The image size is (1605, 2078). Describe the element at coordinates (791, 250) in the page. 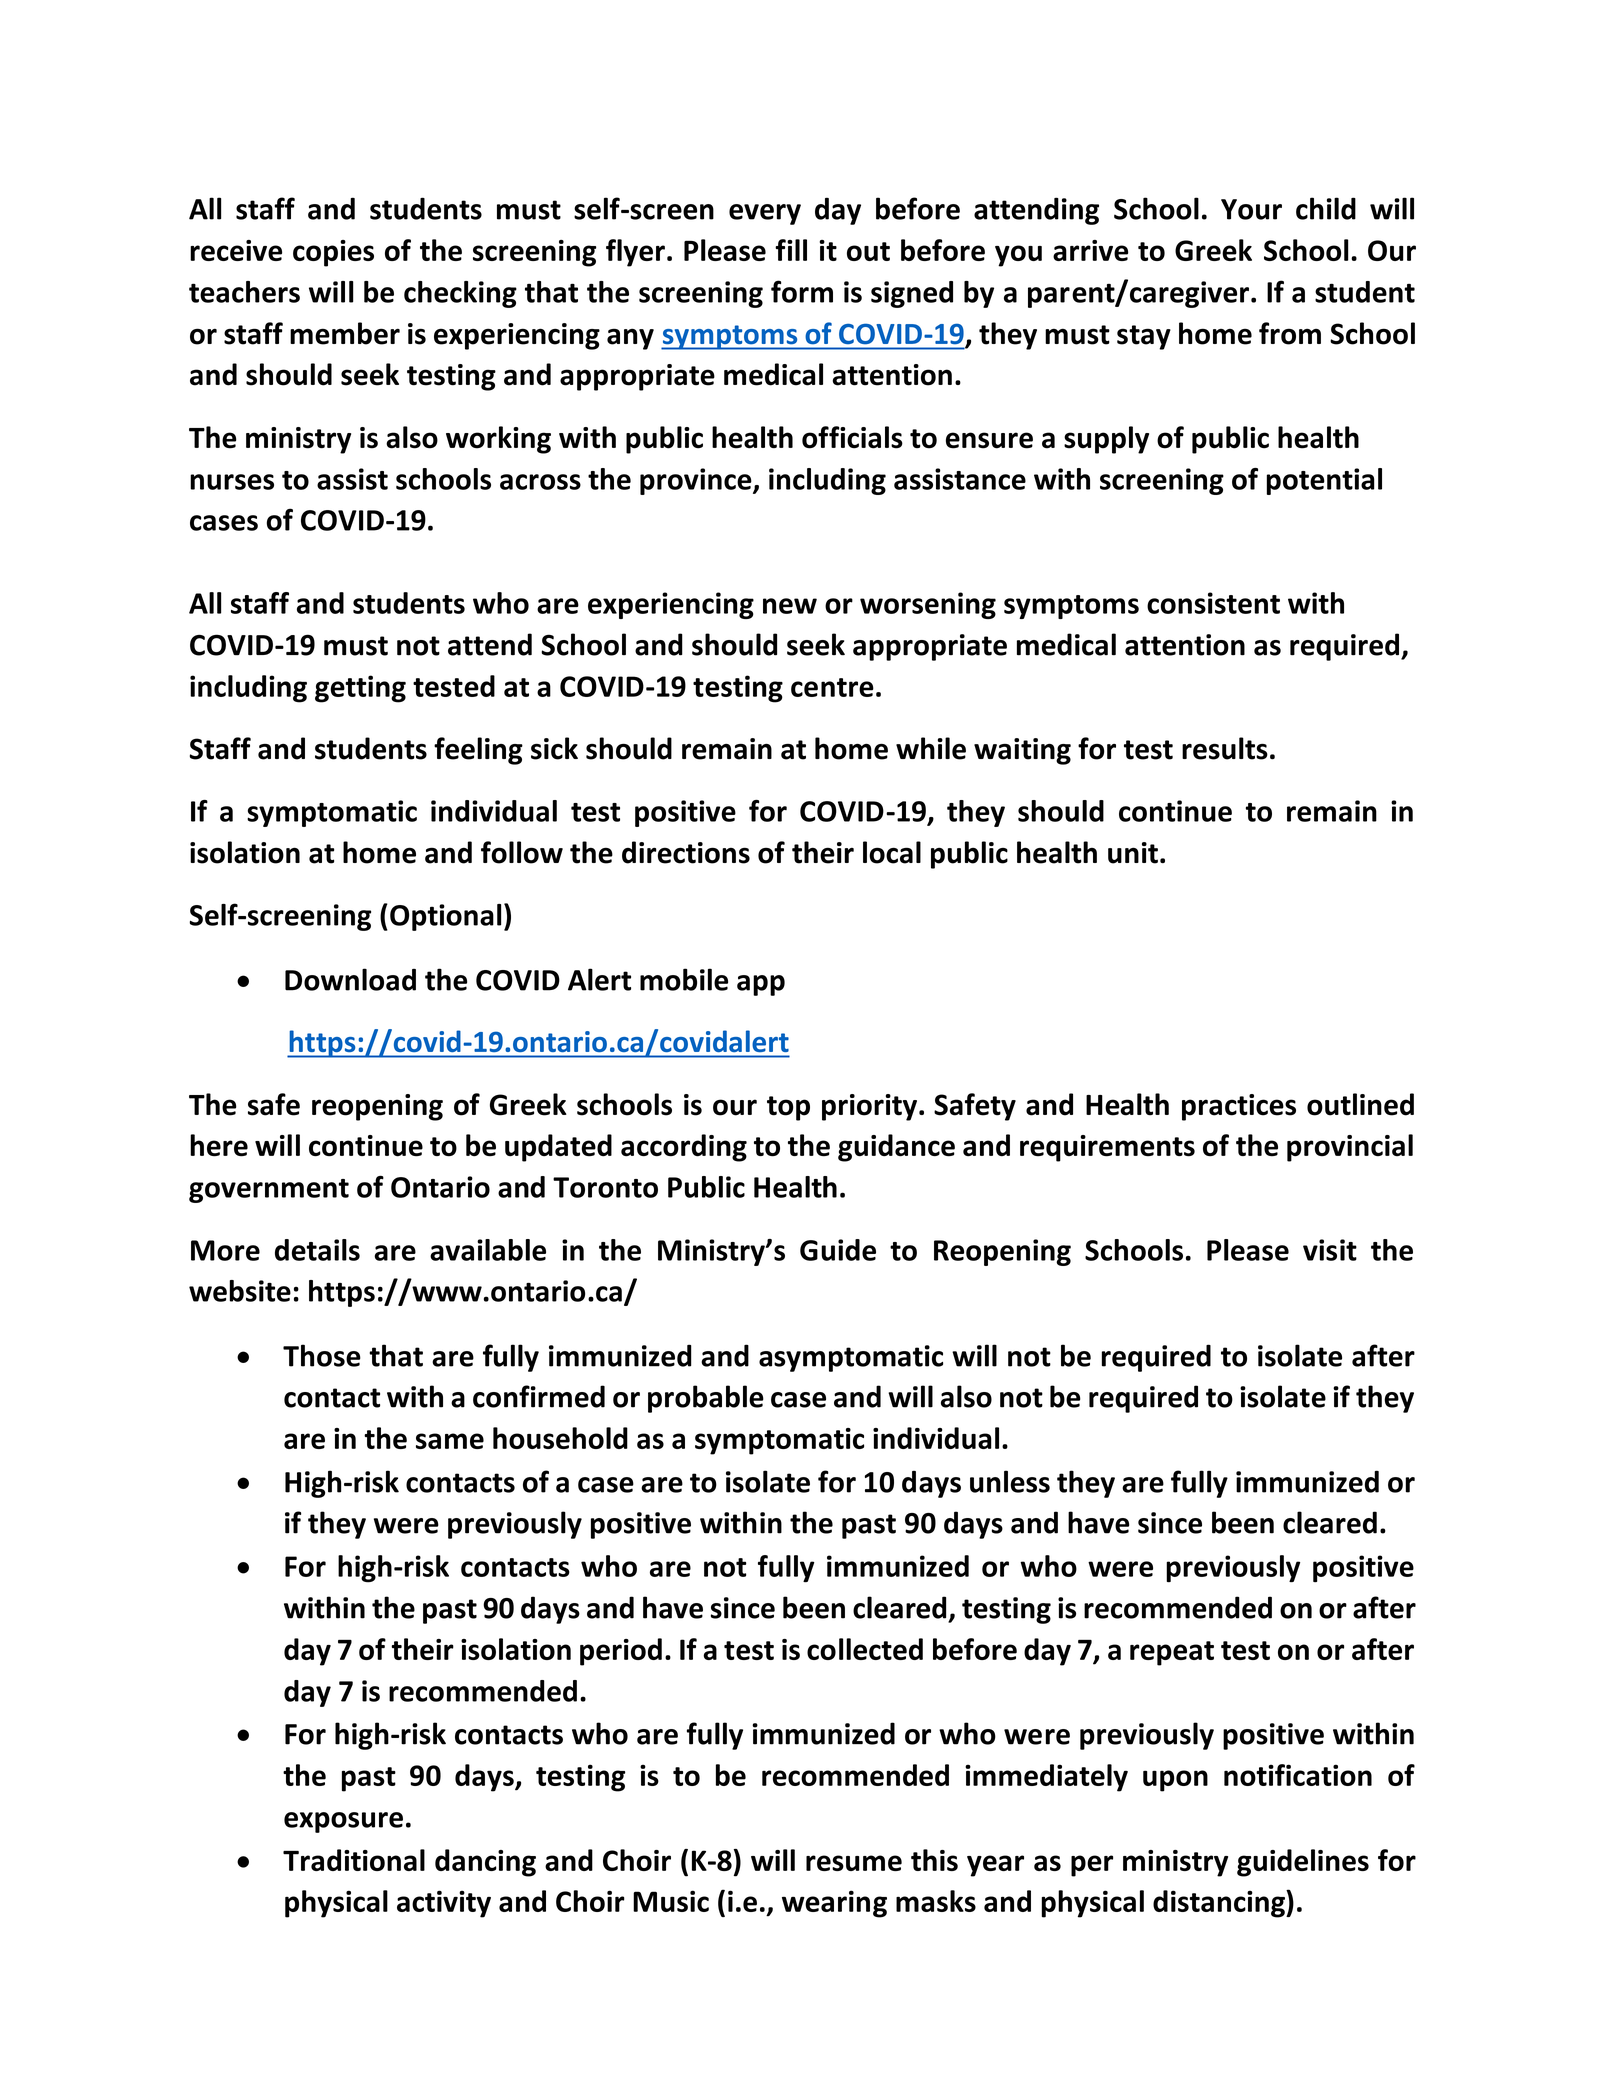

I see `fill` at that location.
